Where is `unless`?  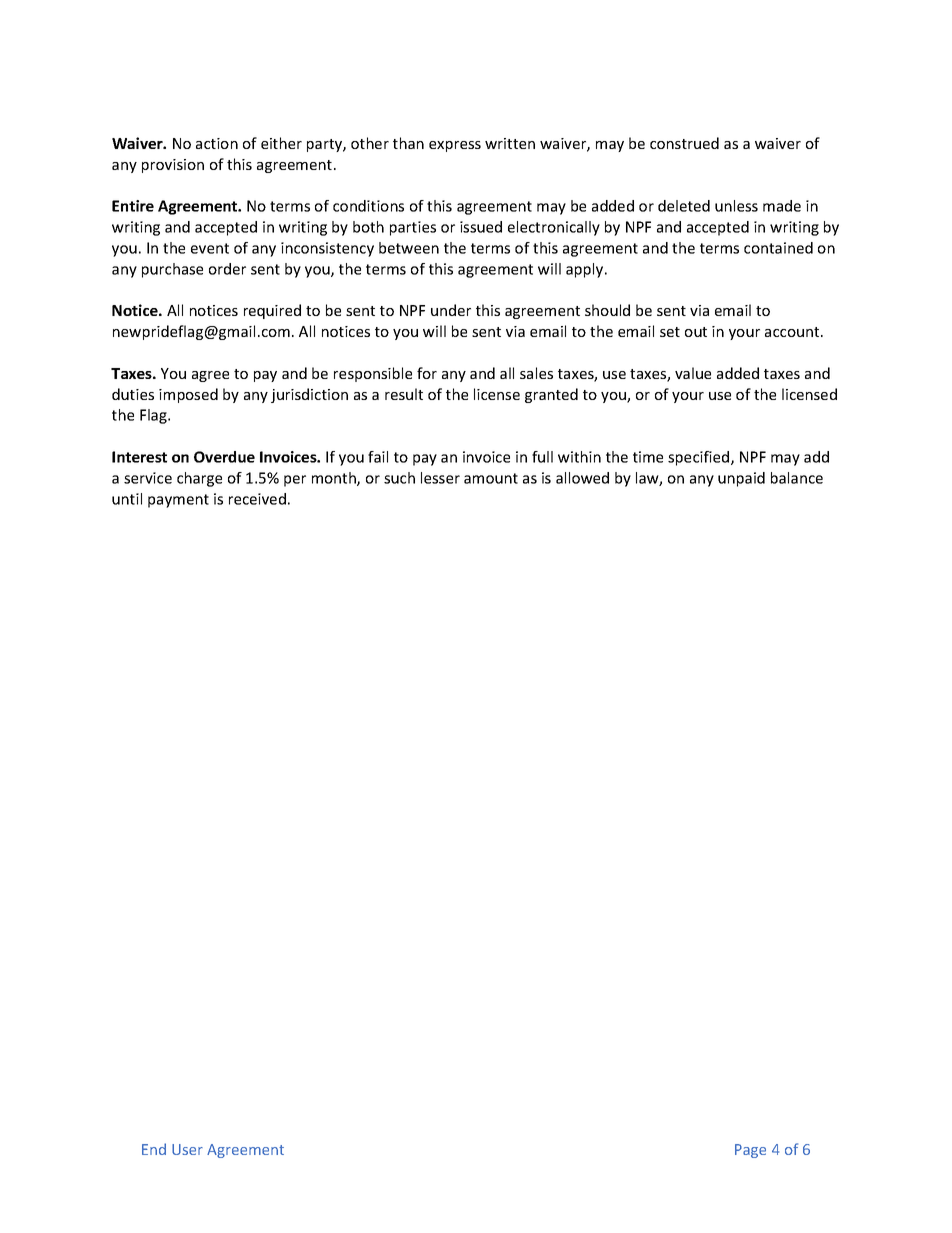 unless is located at coordinates (736, 206).
